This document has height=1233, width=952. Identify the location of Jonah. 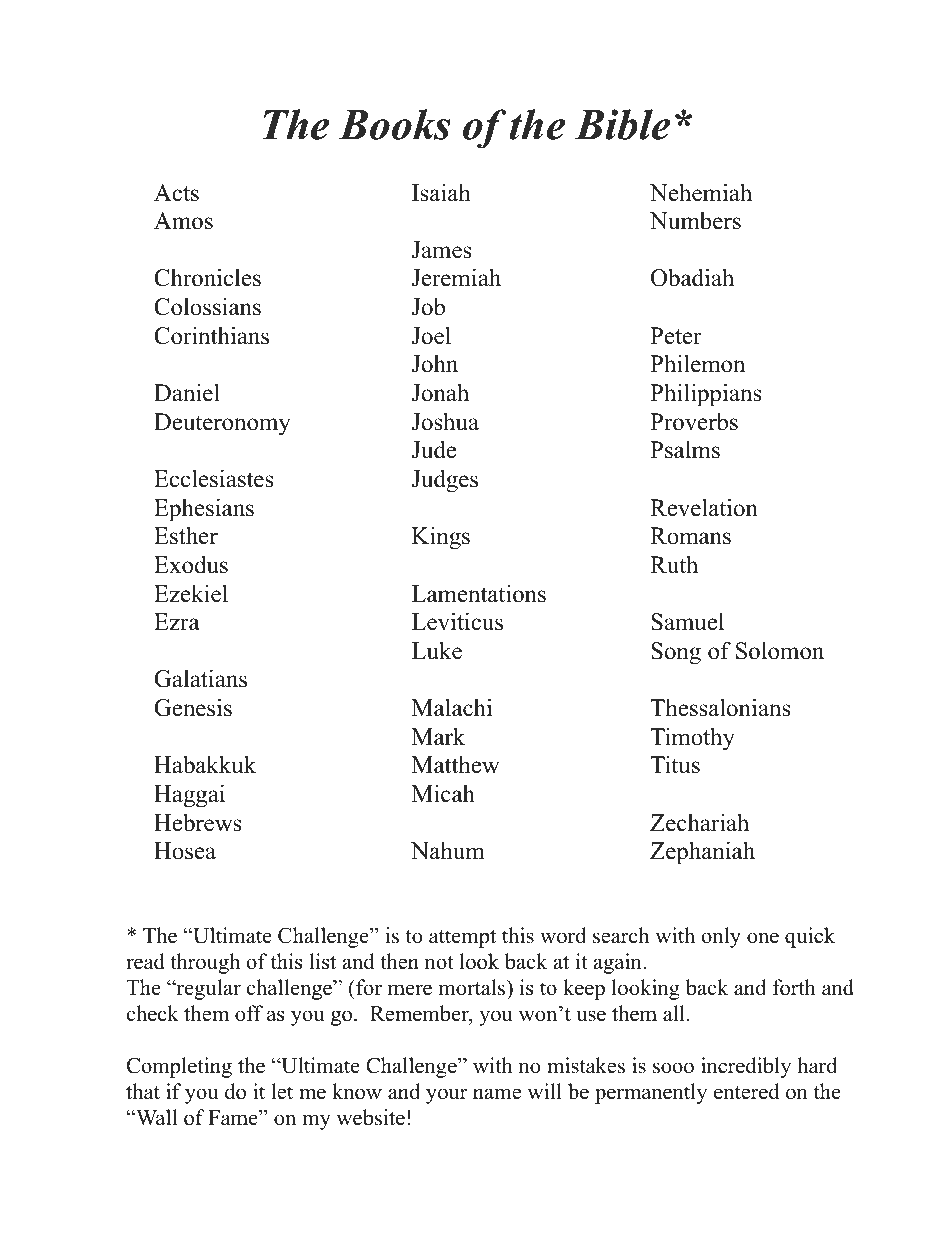
(440, 392).
